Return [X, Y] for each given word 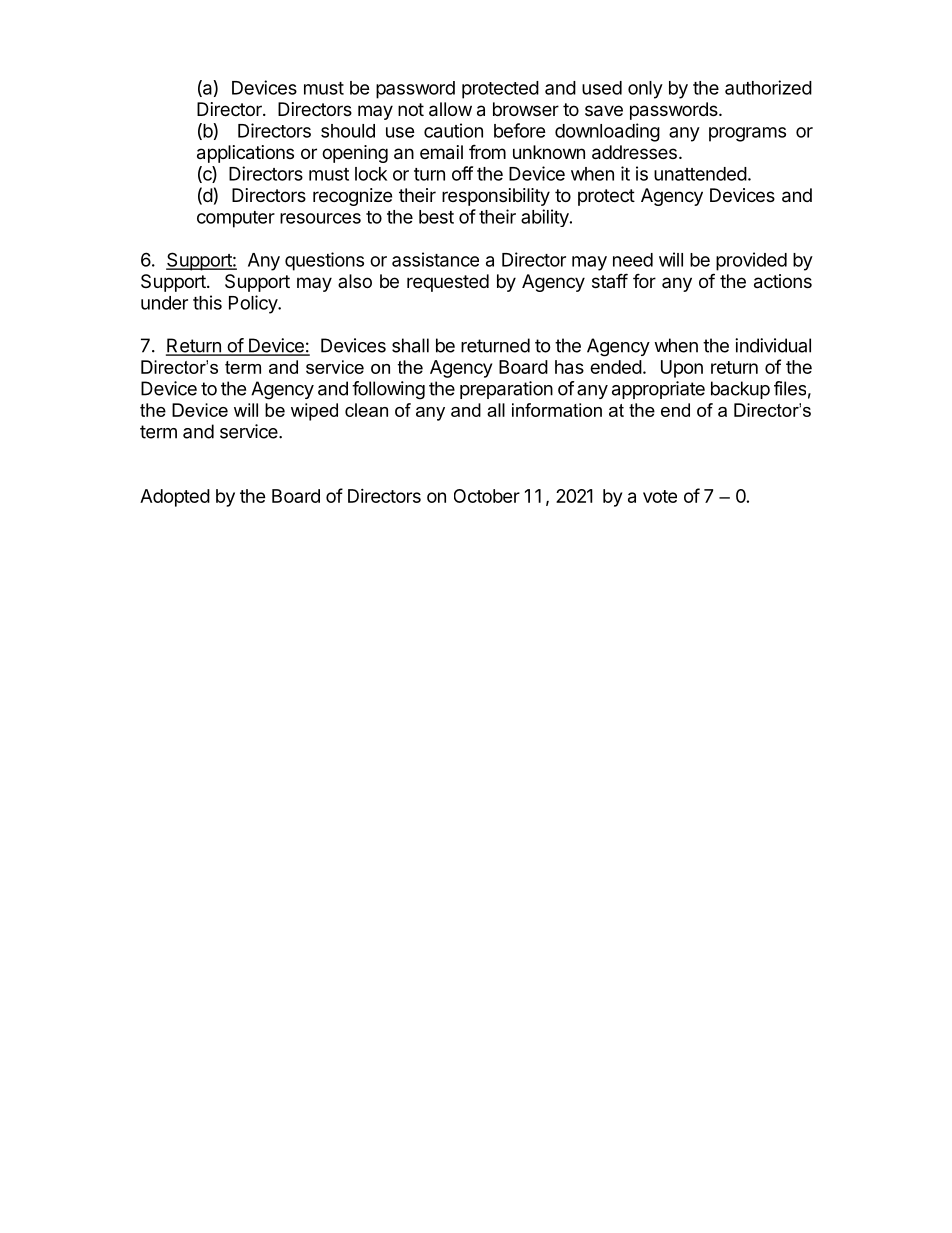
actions [783, 281]
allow [450, 109]
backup [740, 390]
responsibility [496, 197]
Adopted [175, 498]
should [348, 131]
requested [448, 283]
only [645, 90]
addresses [634, 152]
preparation [506, 390]
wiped [314, 412]
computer [236, 219]
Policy [254, 304]
